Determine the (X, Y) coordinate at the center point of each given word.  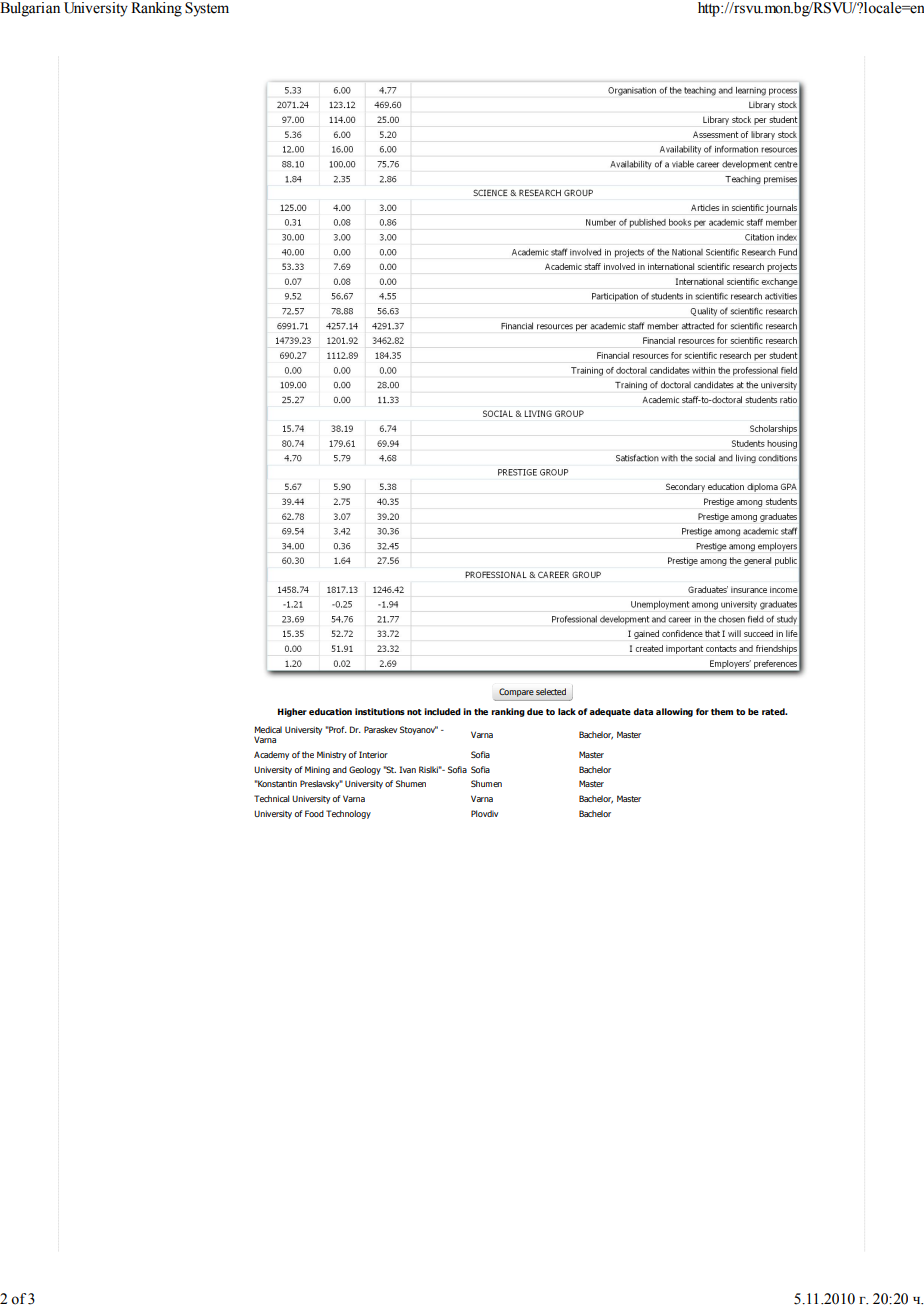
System (207, 9)
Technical (271, 798)
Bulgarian (30, 9)
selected (551, 691)
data (643, 711)
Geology (365, 770)
